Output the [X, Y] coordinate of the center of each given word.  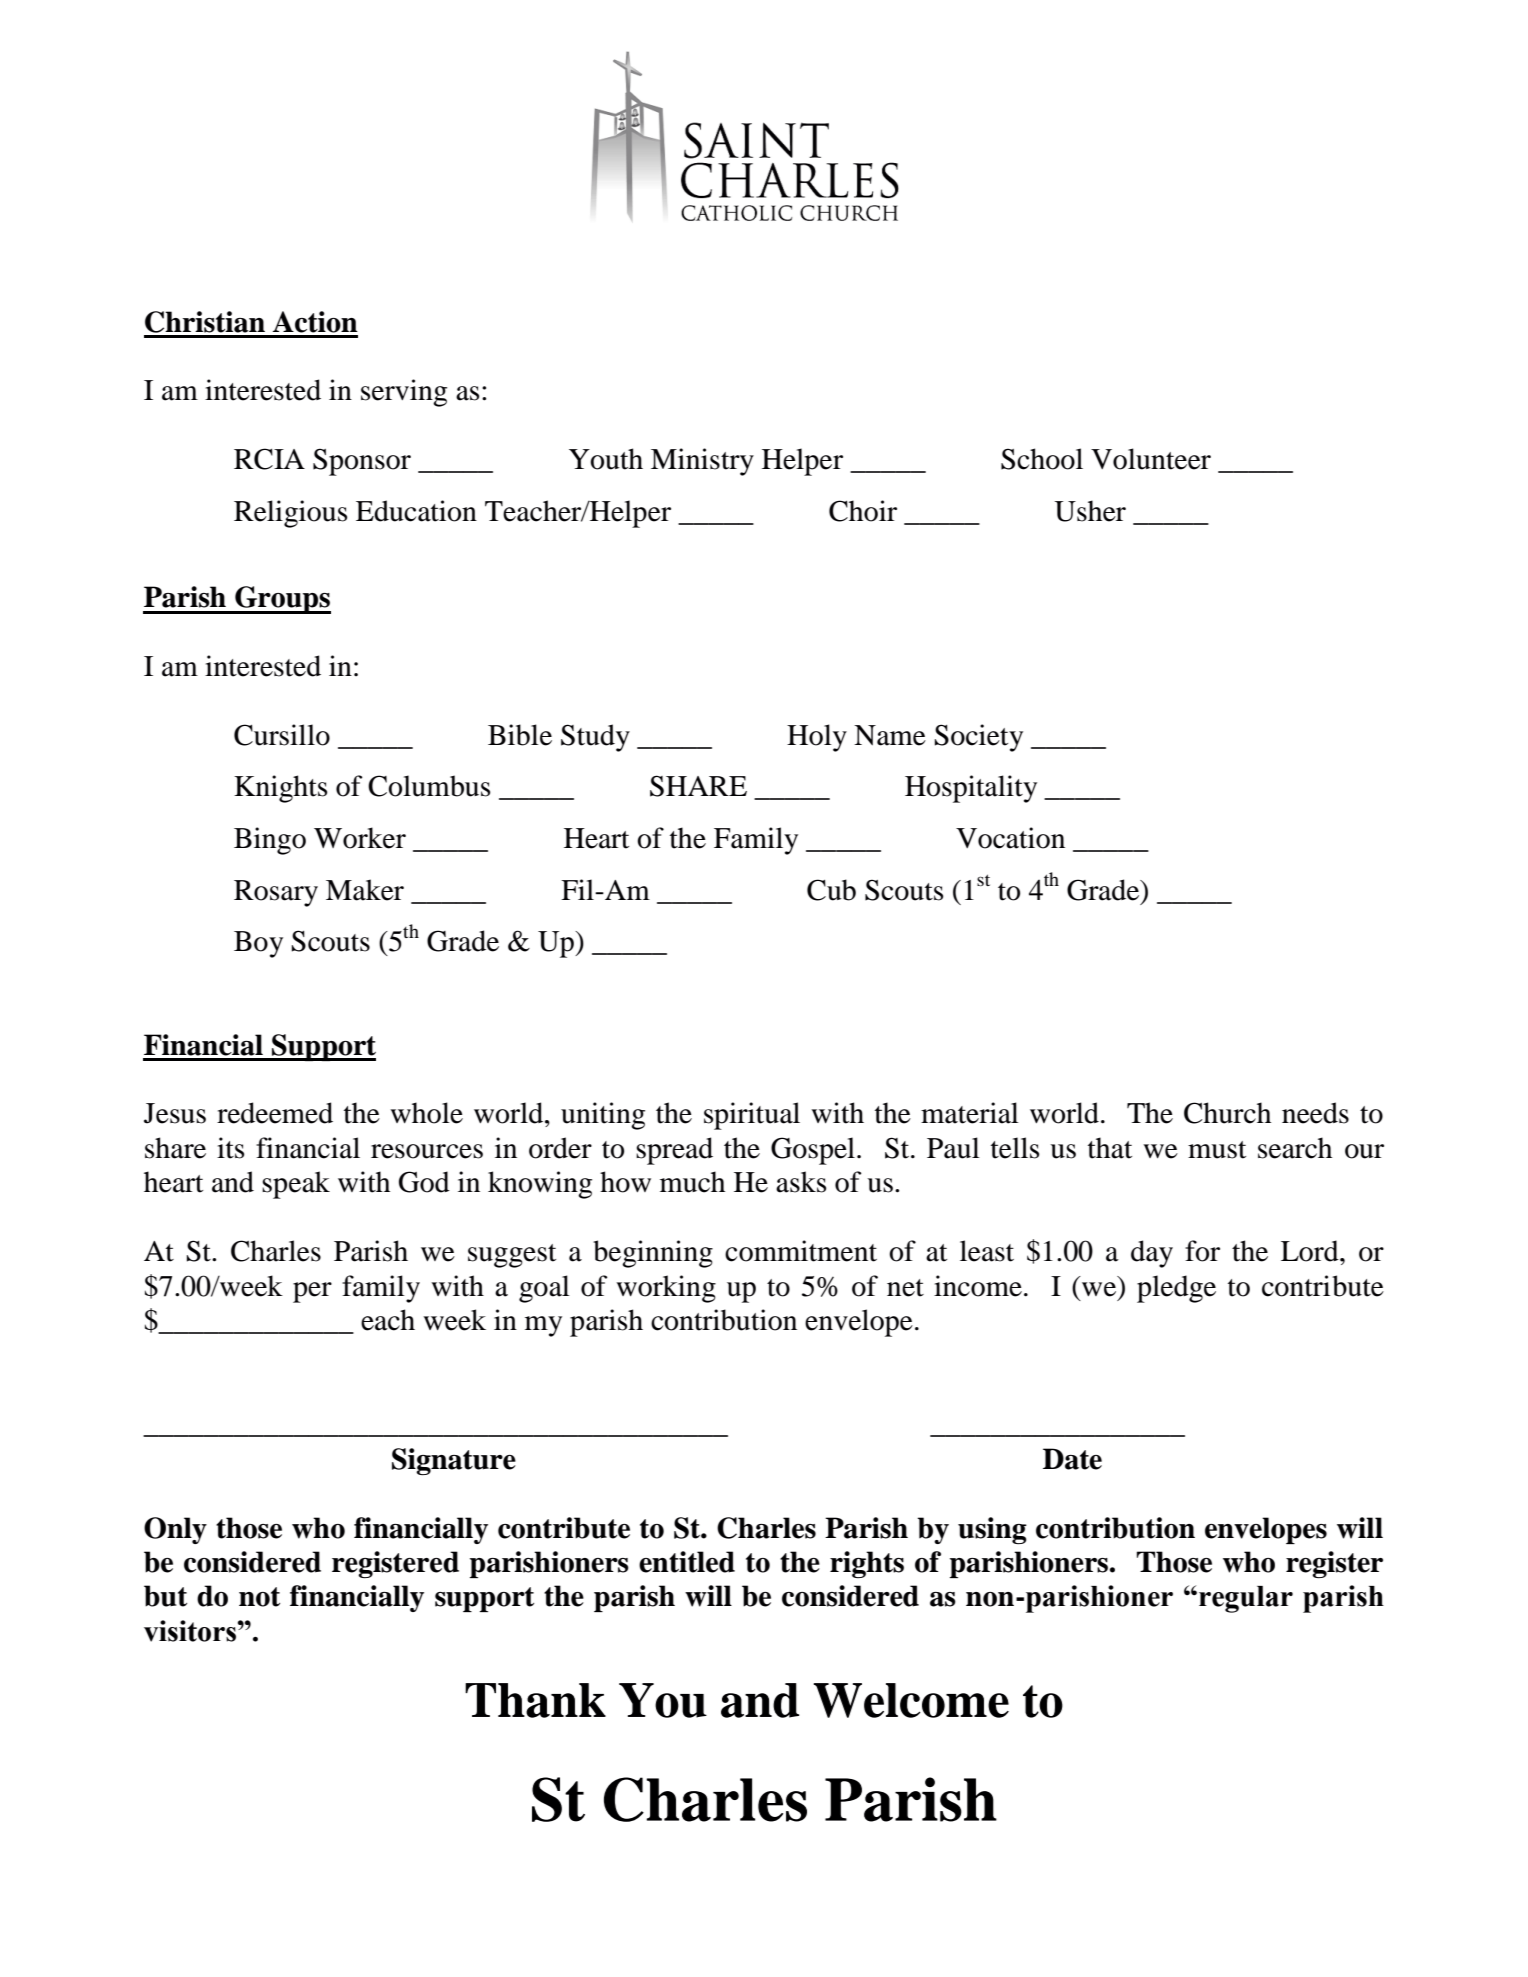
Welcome [911, 1700]
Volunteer [1151, 459]
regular [1246, 1599]
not [259, 1597]
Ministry [702, 462]
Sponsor [362, 462]
